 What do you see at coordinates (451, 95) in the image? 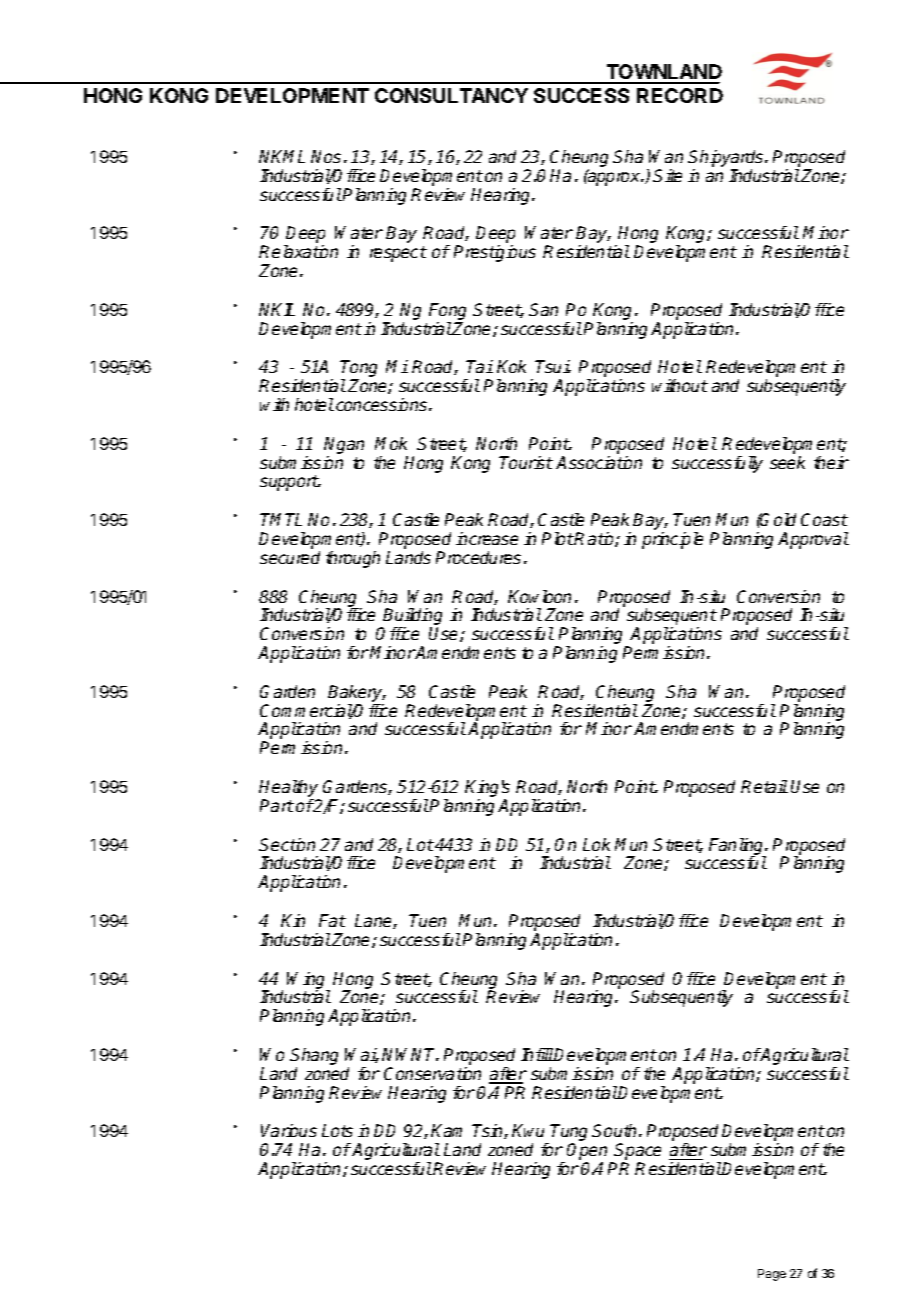
I see `CONSULTANCY` at bounding box center [451, 95].
